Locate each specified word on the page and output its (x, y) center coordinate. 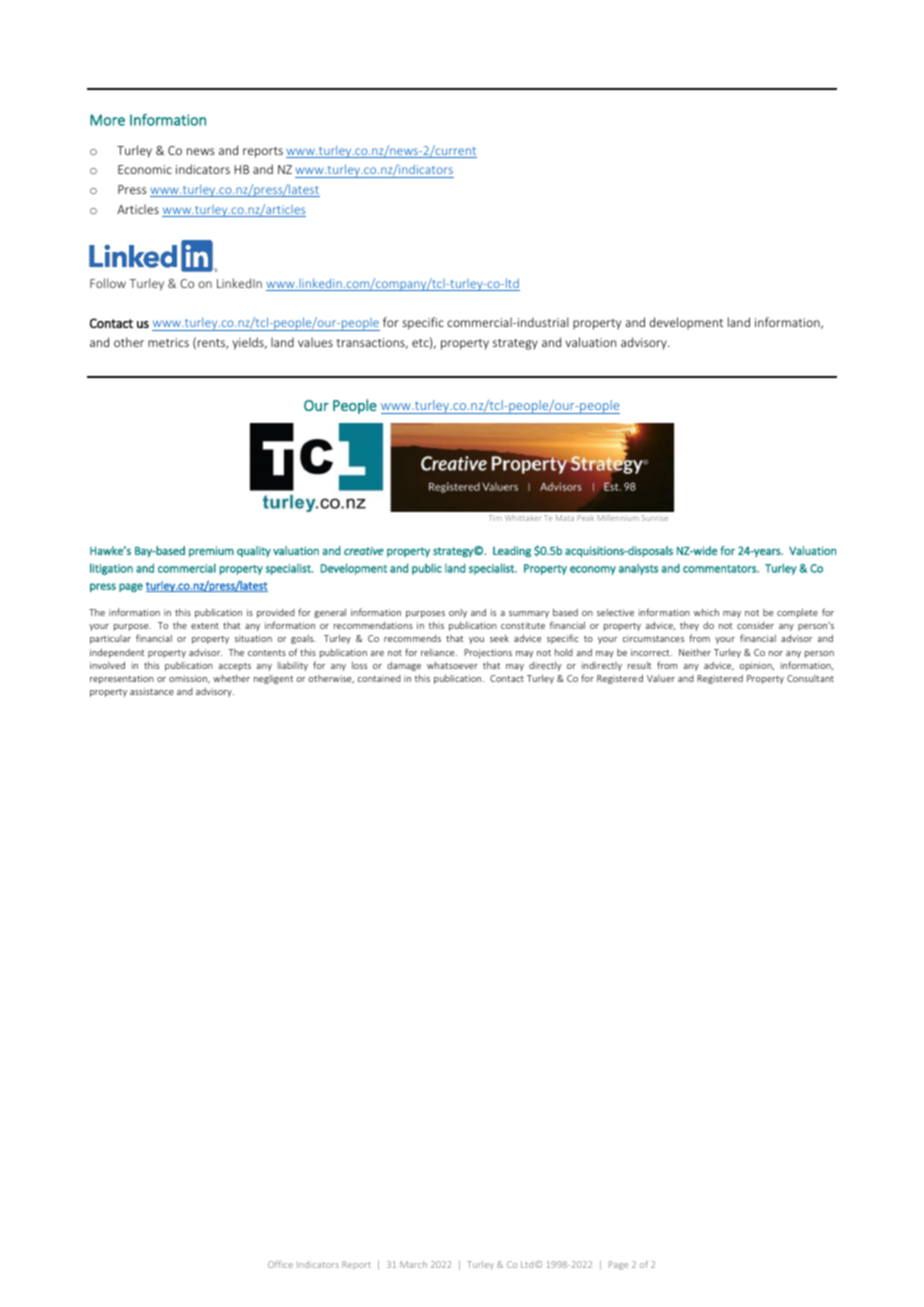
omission (189, 679)
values (315, 342)
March (413, 1264)
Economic (145, 169)
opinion (756, 666)
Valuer (661, 678)
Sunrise (655, 518)
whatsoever (452, 665)
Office (280, 1264)
